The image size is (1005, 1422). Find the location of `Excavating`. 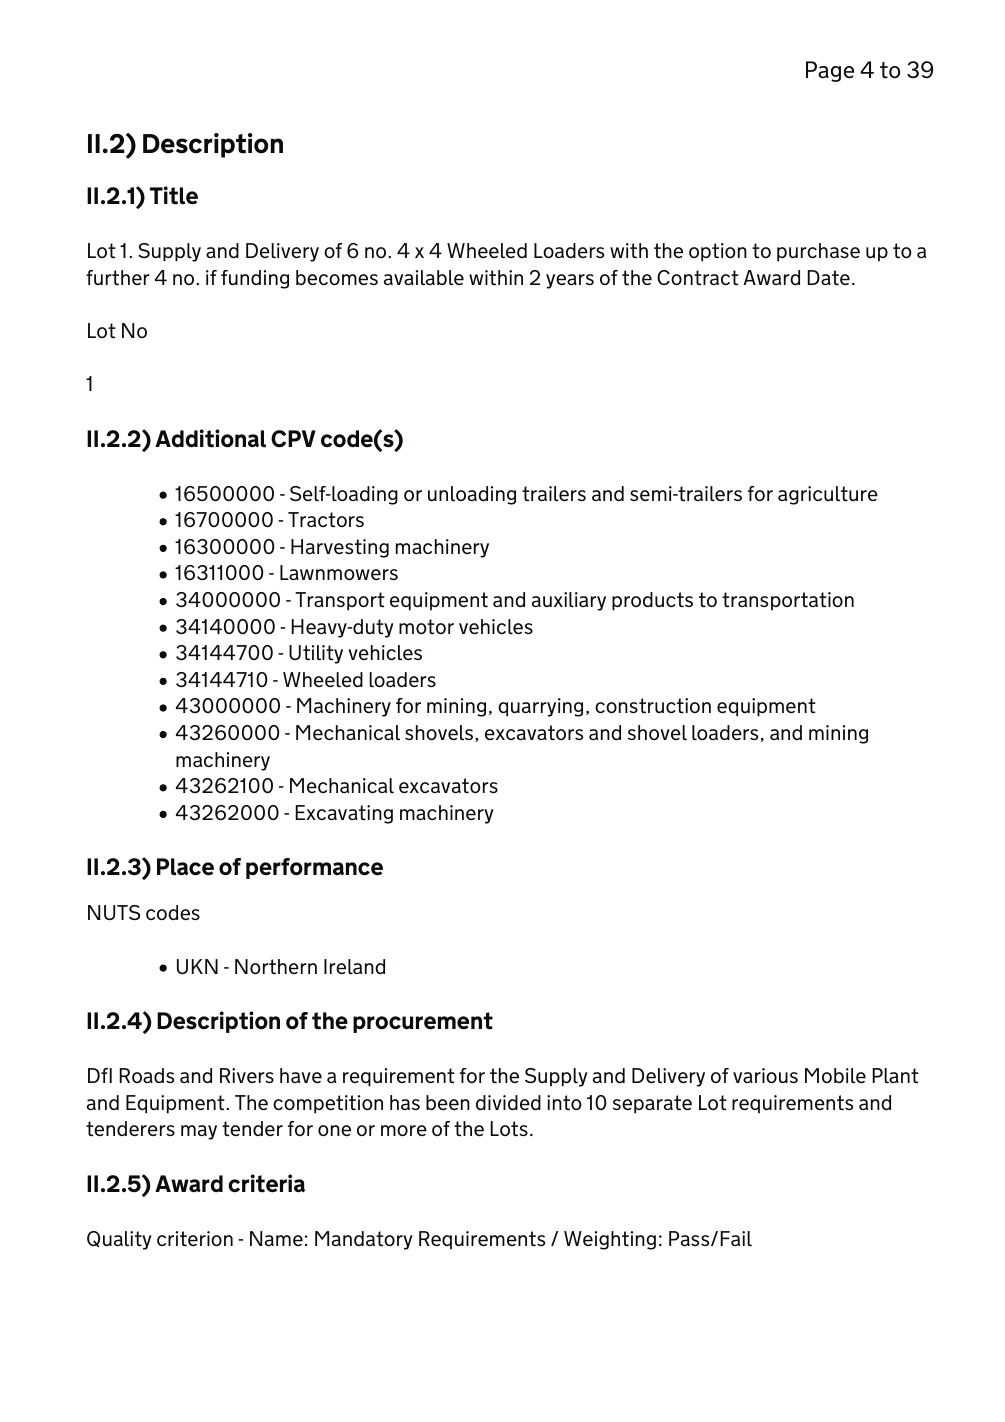

Excavating is located at coordinates (344, 814).
